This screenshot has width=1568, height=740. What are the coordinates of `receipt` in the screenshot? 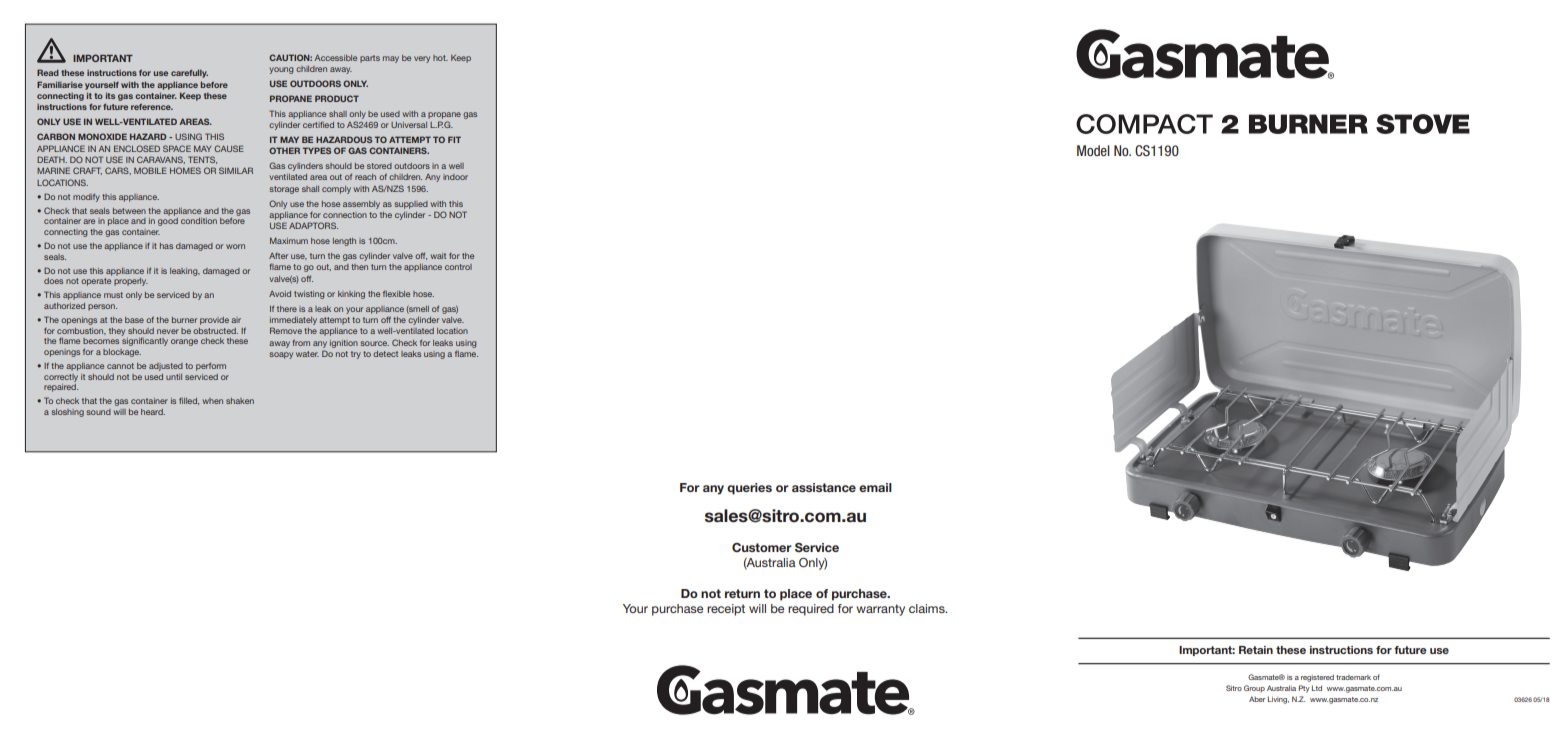 It's located at (726, 610).
